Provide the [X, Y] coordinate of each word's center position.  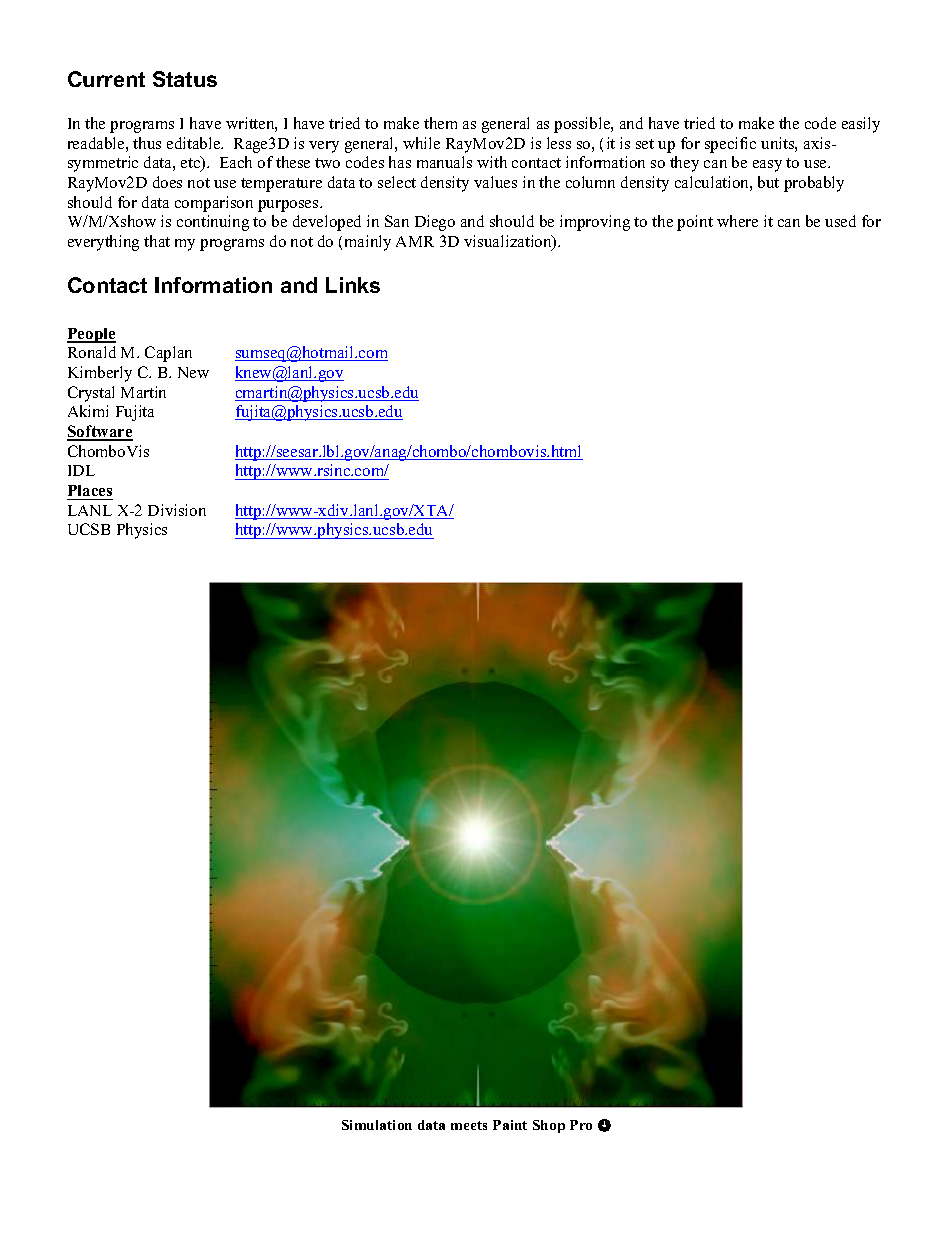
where [737, 221]
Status [185, 79]
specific [730, 145]
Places [90, 492]
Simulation [377, 1125]
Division [177, 510]
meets [469, 1125]
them [440, 123]
